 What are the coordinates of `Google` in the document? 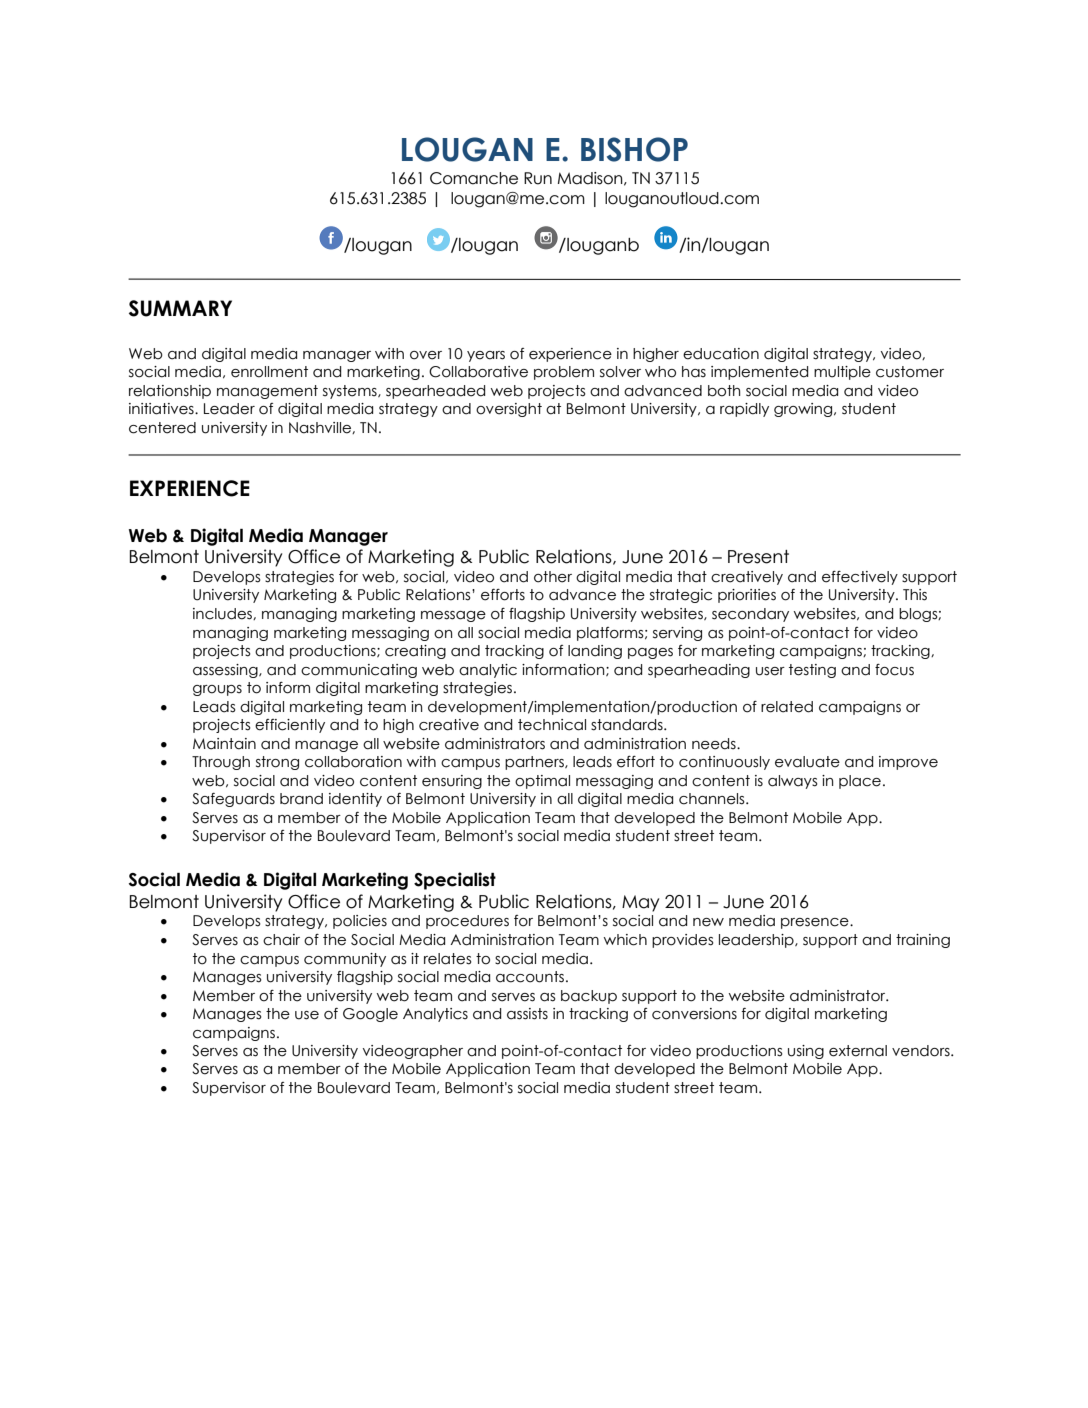 It's located at (370, 1015).
